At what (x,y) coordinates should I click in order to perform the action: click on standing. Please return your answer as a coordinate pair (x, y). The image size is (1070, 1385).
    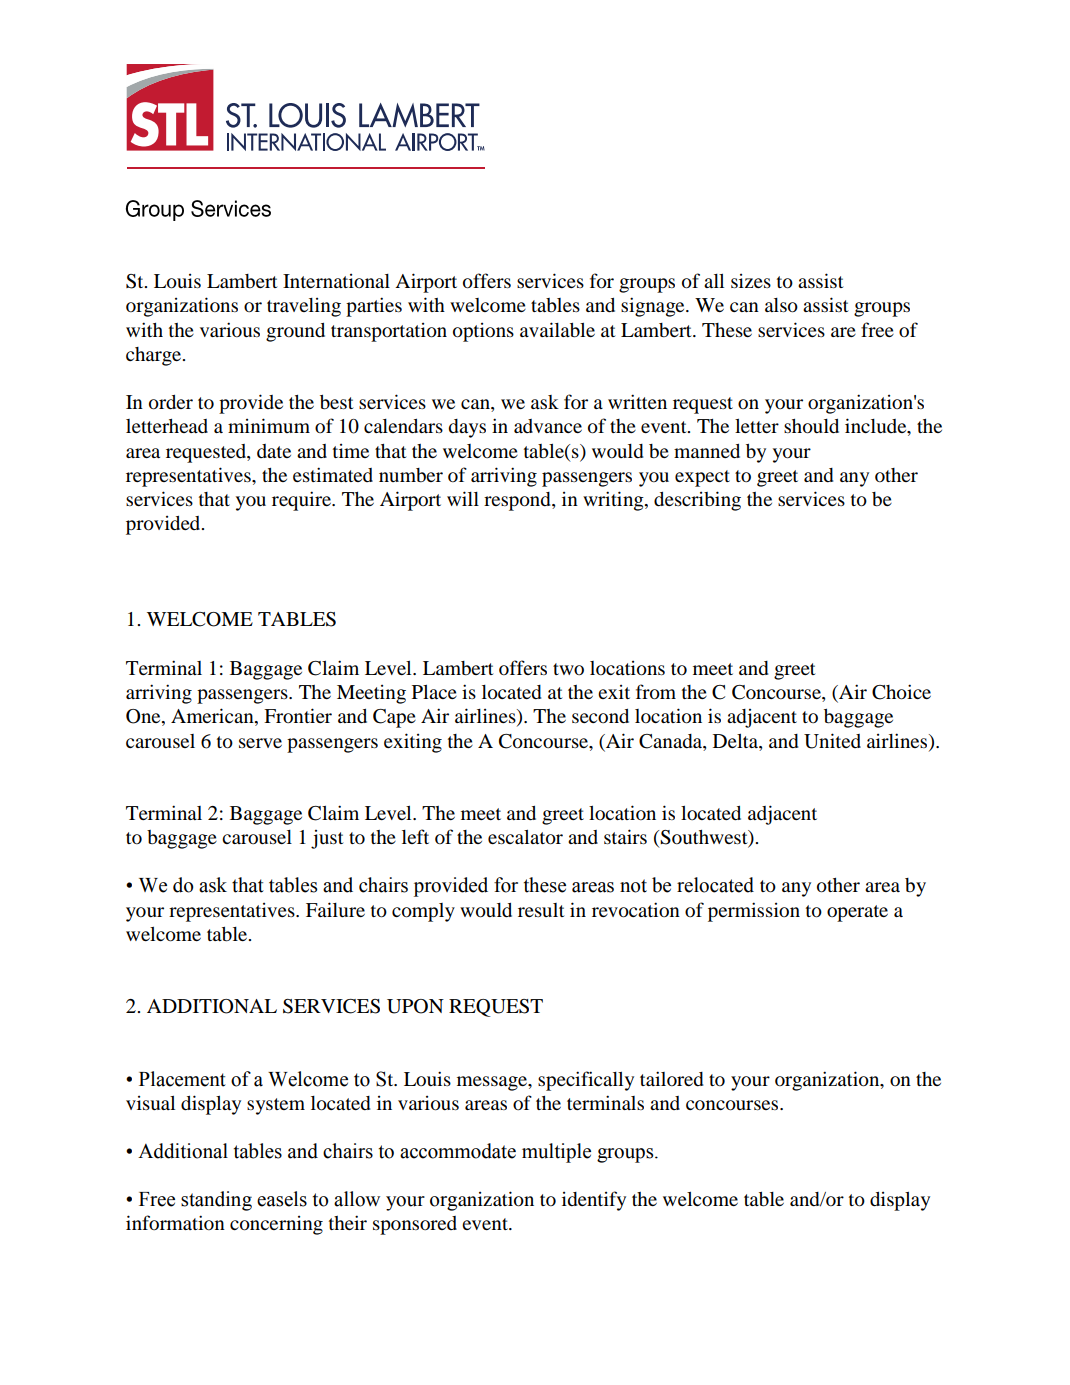
    Looking at the image, I should click on (216, 1201).
